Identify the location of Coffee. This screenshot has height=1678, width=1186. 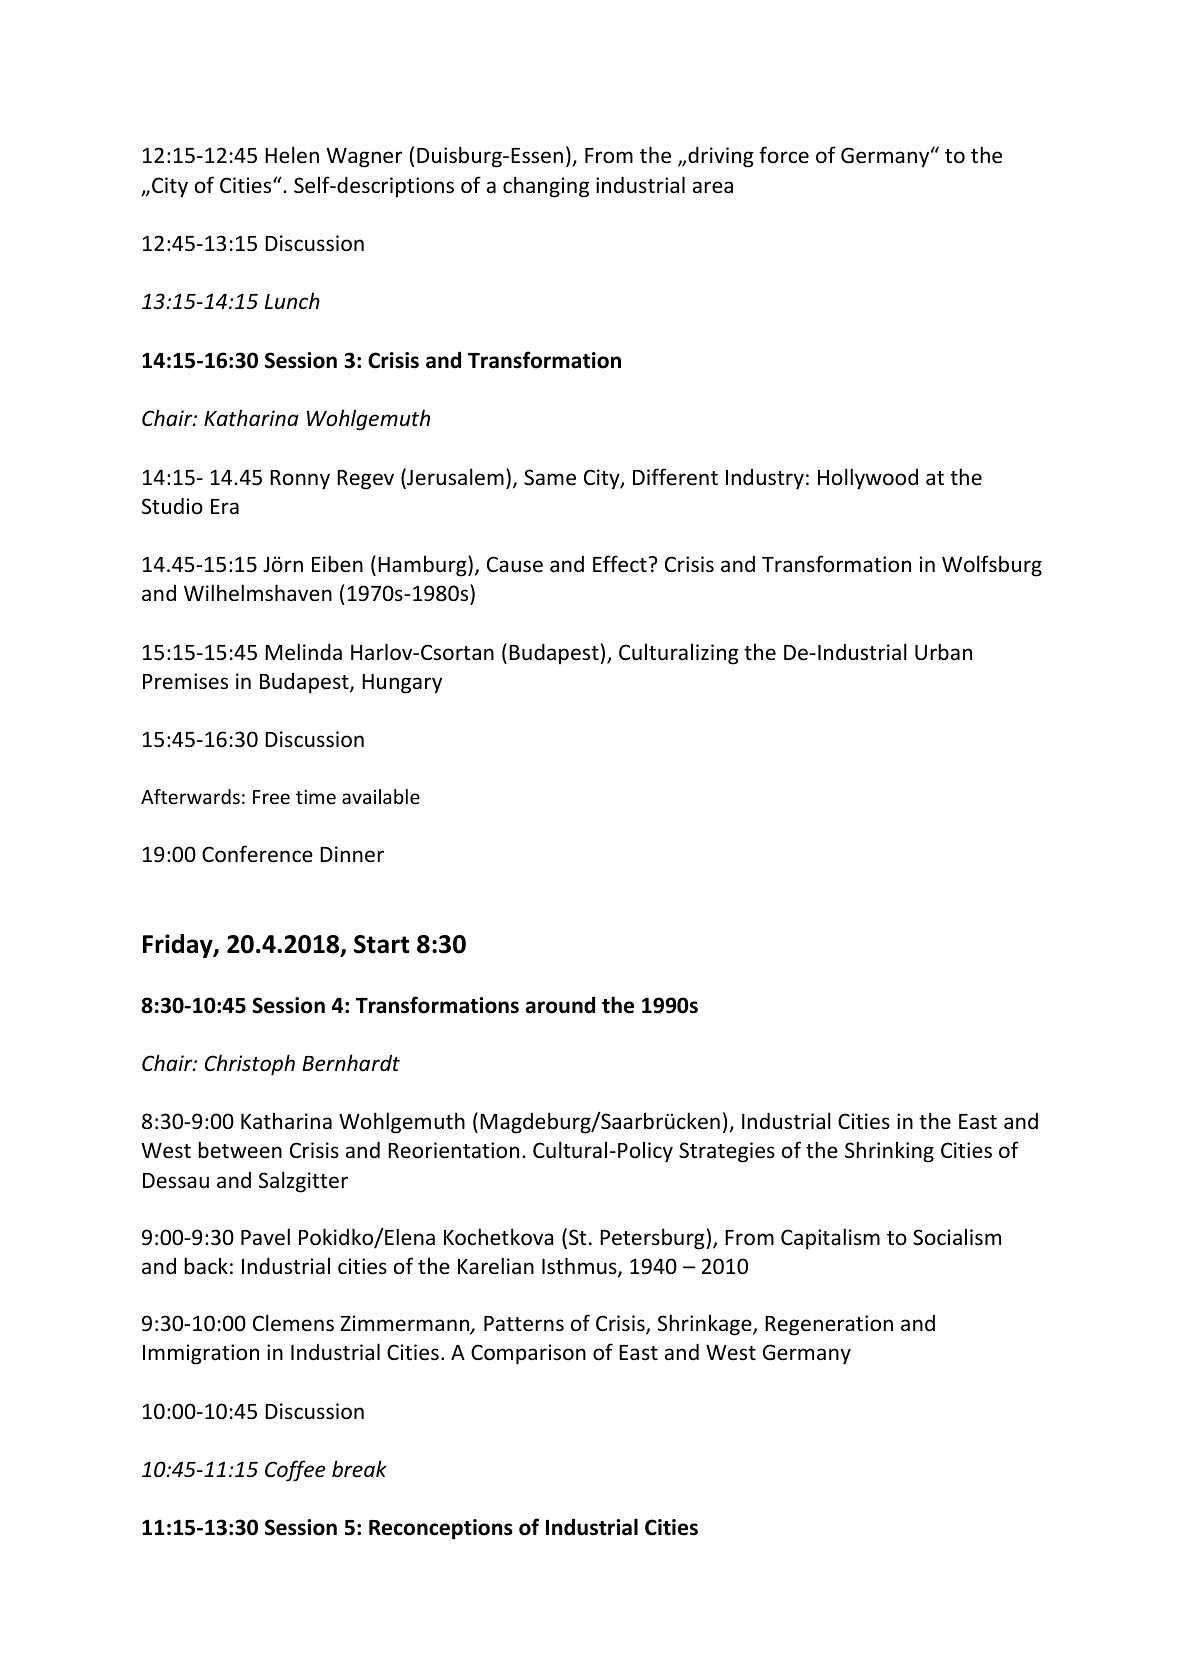
(295, 1471).
